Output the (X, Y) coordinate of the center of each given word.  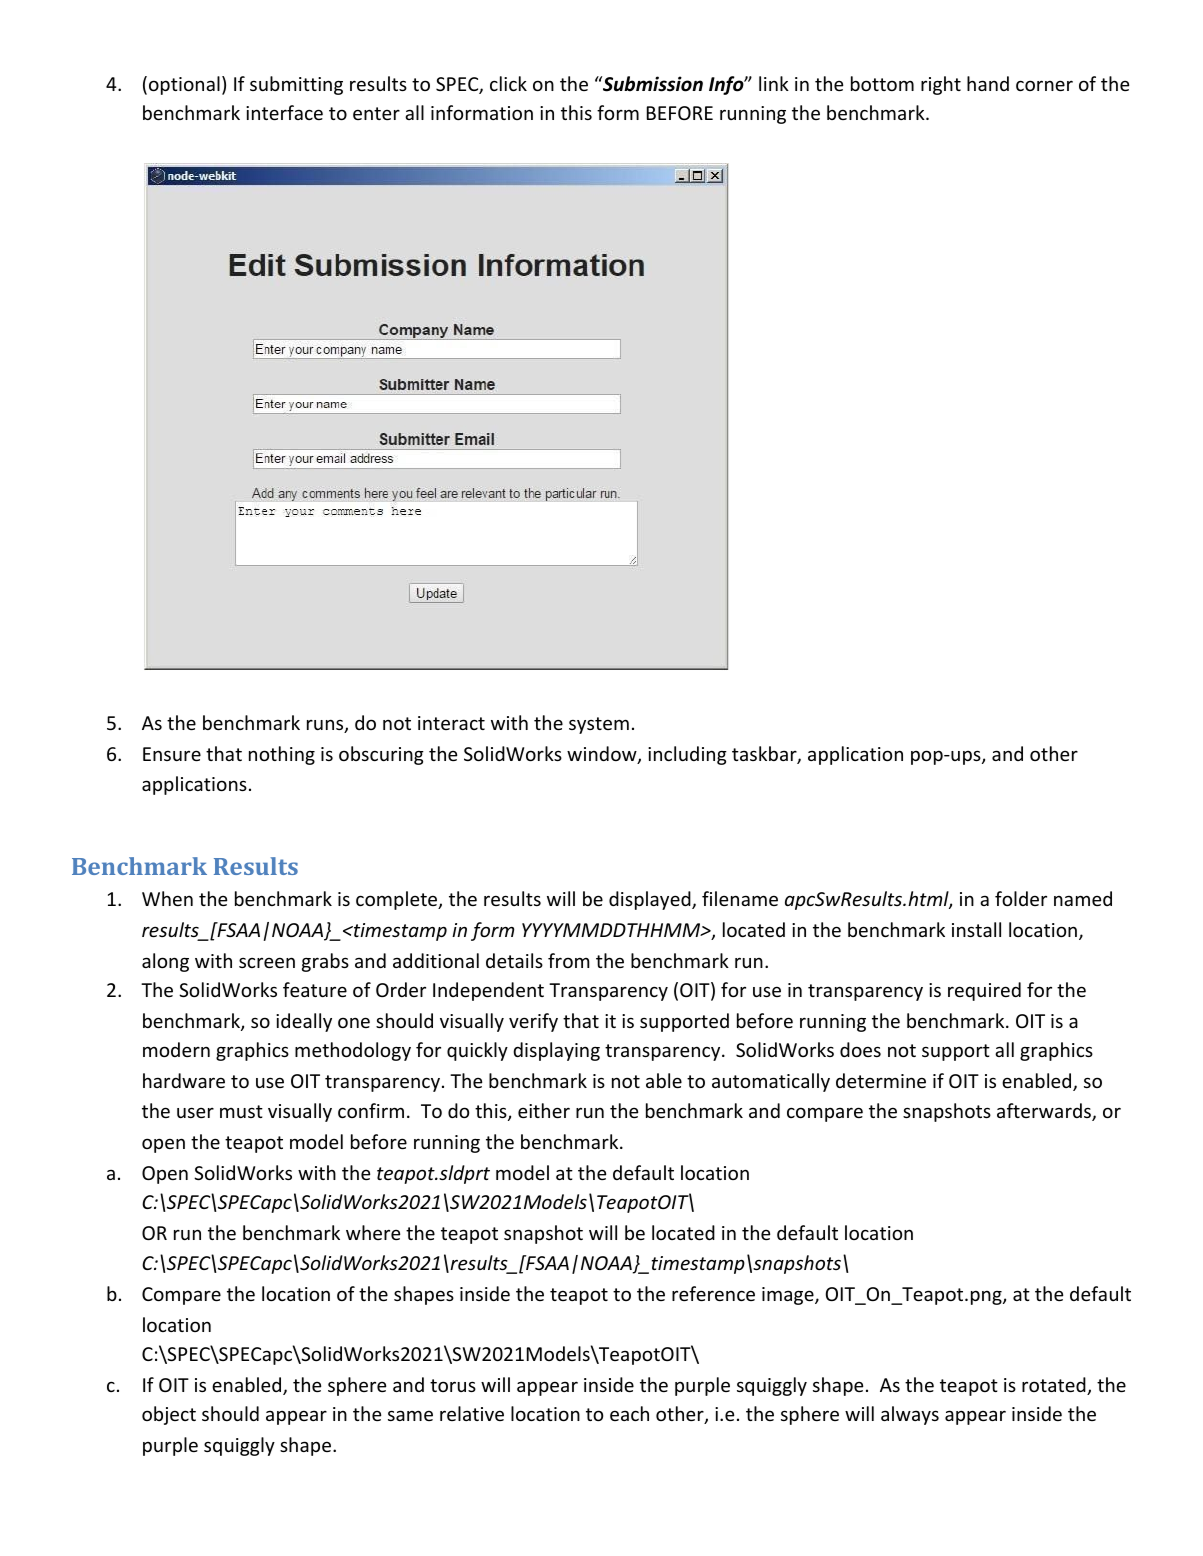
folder (1021, 898)
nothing (282, 755)
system (599, 725)
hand (988, 83)
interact (451, 723)
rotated (1055, 1386)
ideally (304, 1022)
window (603, 755)
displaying (556, 1051)
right (941, 85)
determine (881, 1080)
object (169, 1415)
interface (284, 112)
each (629, 1413)
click (508, 83)
